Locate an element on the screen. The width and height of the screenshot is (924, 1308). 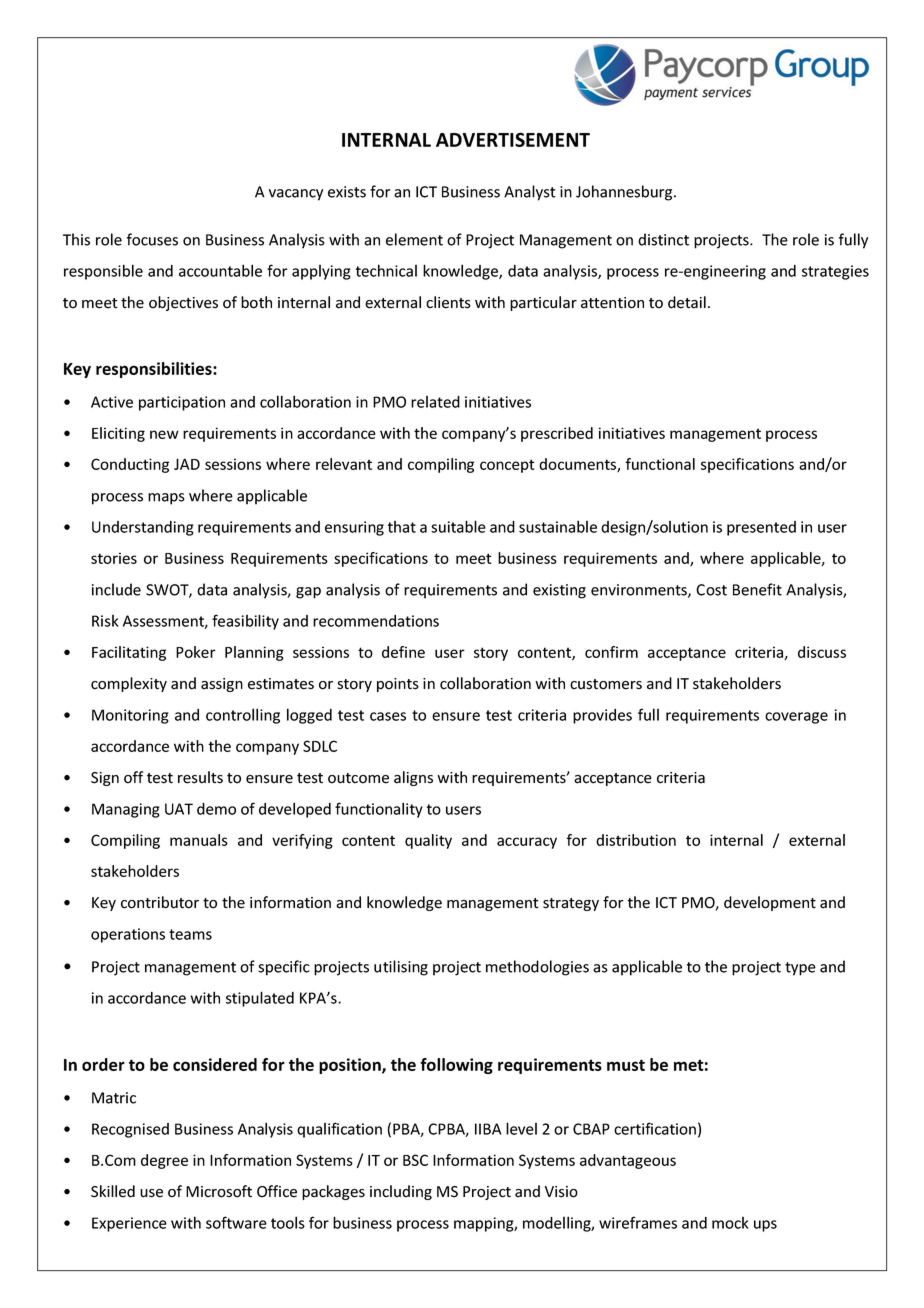
ADVERTISEMENT is located at coordinates (513, 139).
